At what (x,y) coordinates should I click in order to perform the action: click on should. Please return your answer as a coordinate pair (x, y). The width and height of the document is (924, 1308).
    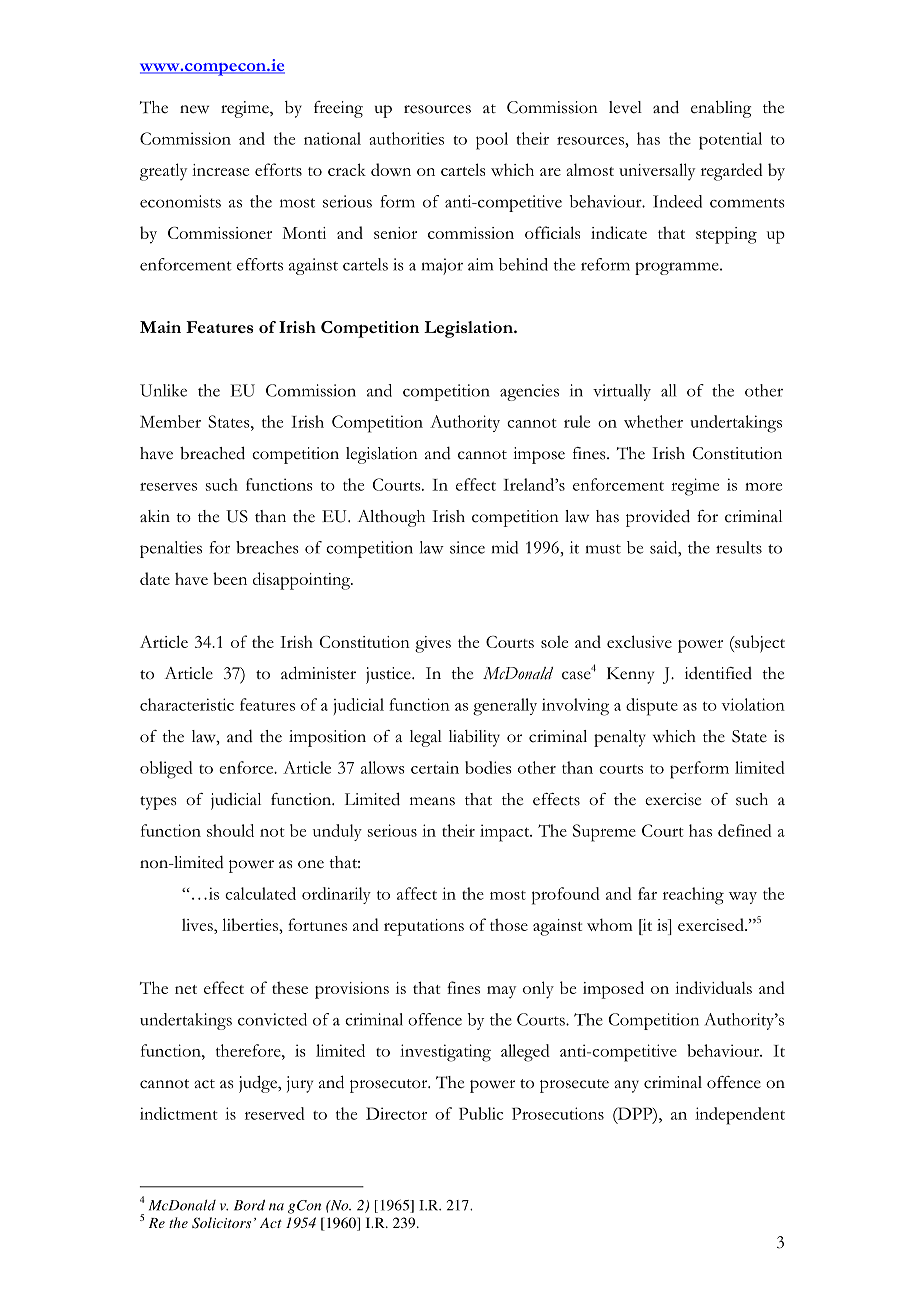
    Looking at the image, I should click on (230, 830).
